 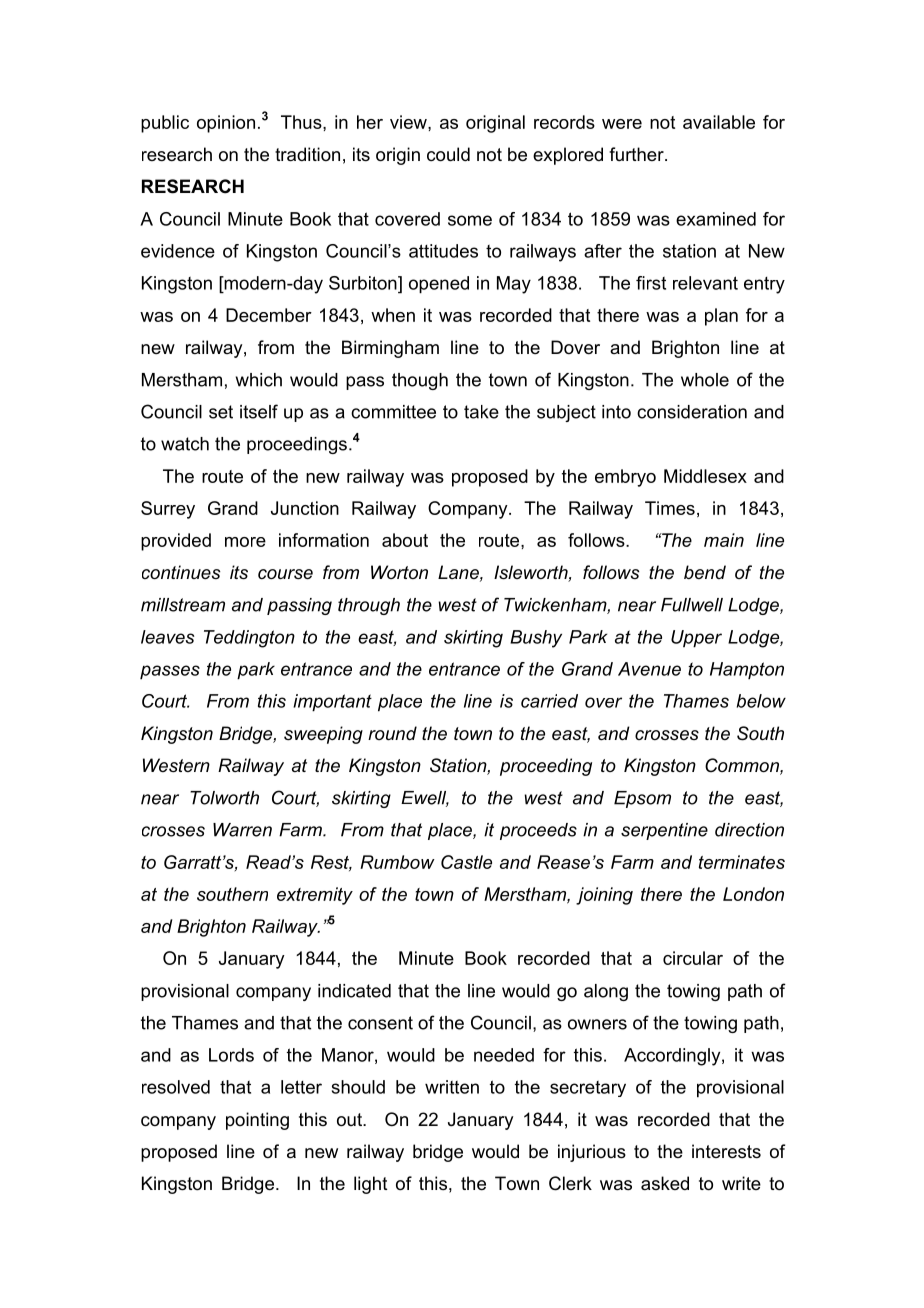 What do you see at coordinates (242, 830) in the page?
I see `Warren` at bounding box center [242, 830].
